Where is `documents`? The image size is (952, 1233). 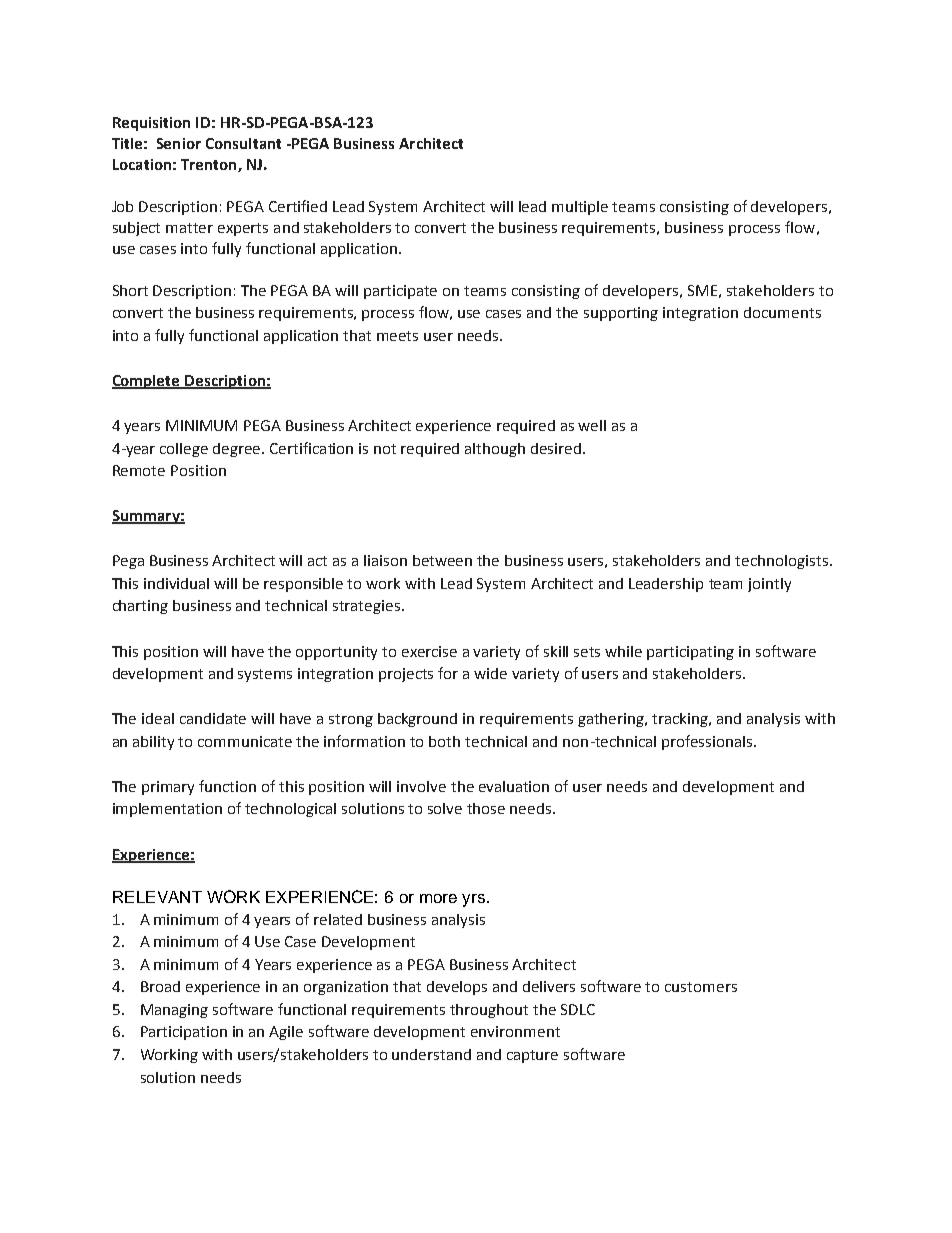 documents is located at coordinates (782, 312).
